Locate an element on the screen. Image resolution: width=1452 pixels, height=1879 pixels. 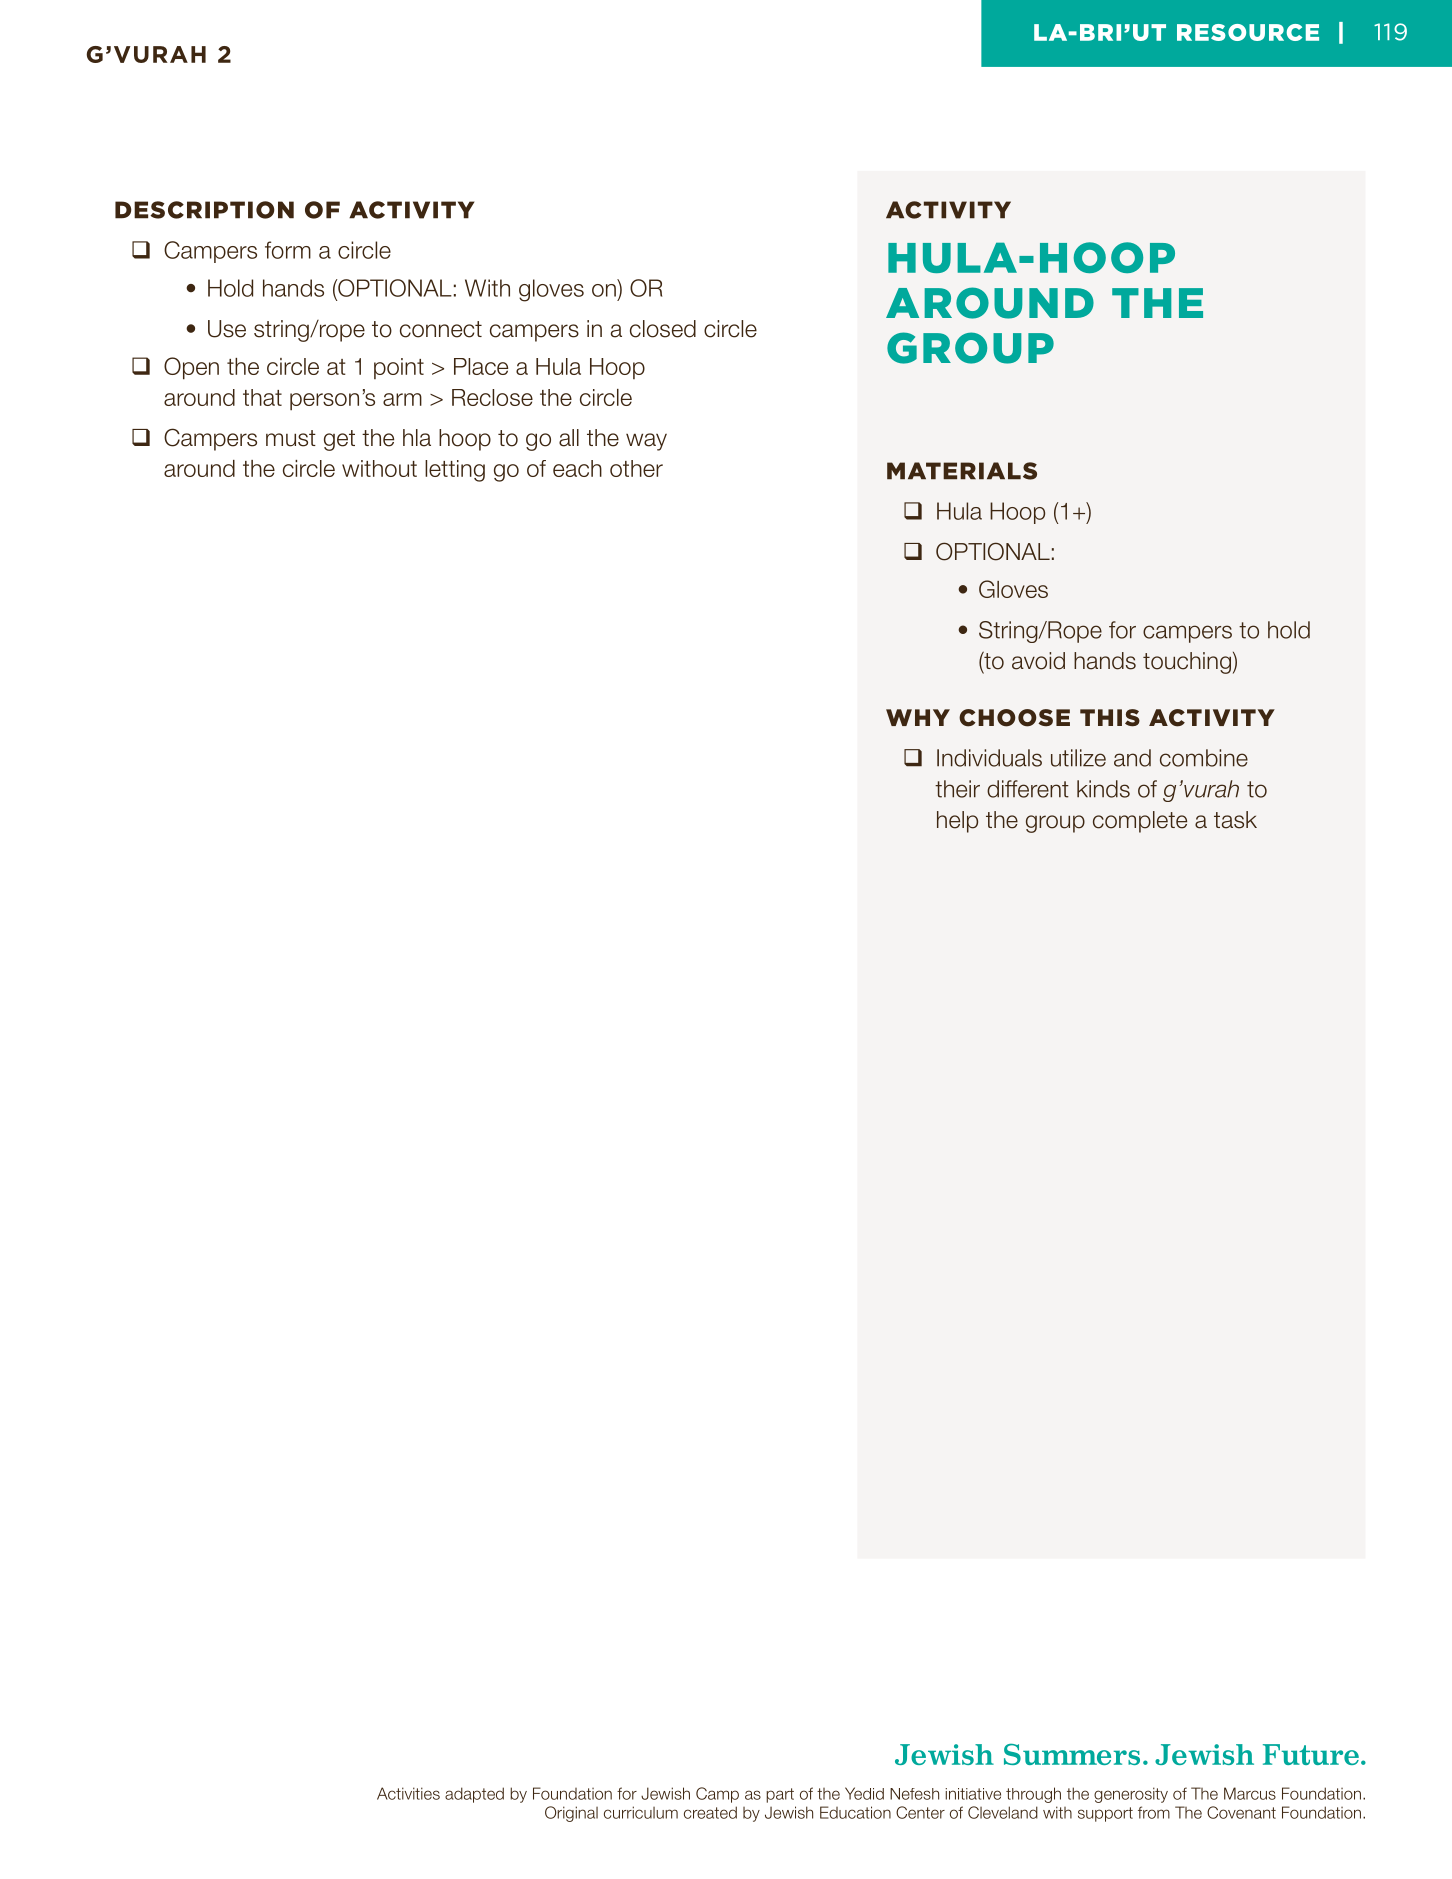
WHY is located at coordinates (918, 717).
